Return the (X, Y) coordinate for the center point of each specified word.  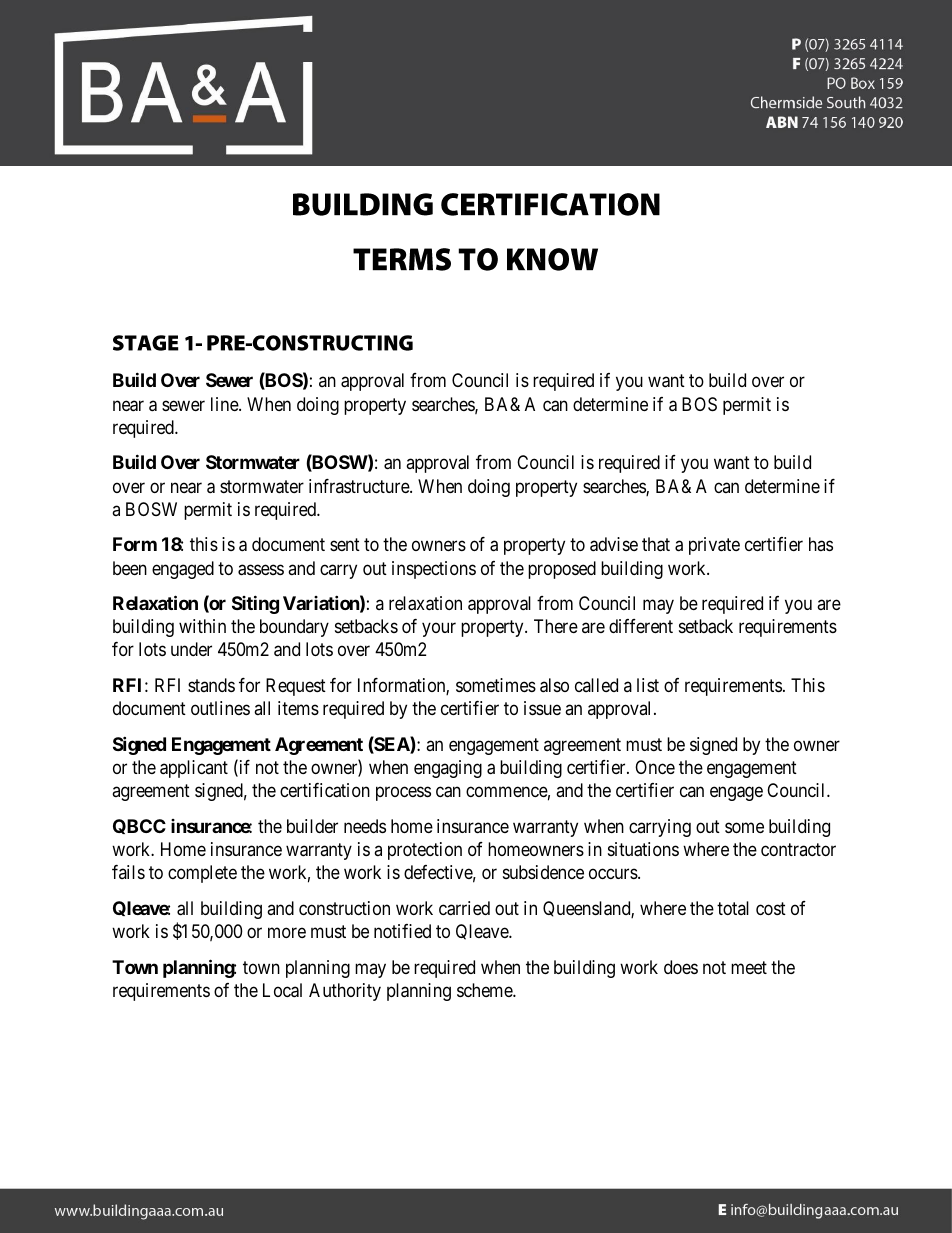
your (439, 630)
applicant (194, 769)
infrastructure (360, 486)
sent (345, 544)
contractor (798, 849)
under (191, 649)
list (648, 685)
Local (282, 990)
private (714, 546)
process (403, 794)
